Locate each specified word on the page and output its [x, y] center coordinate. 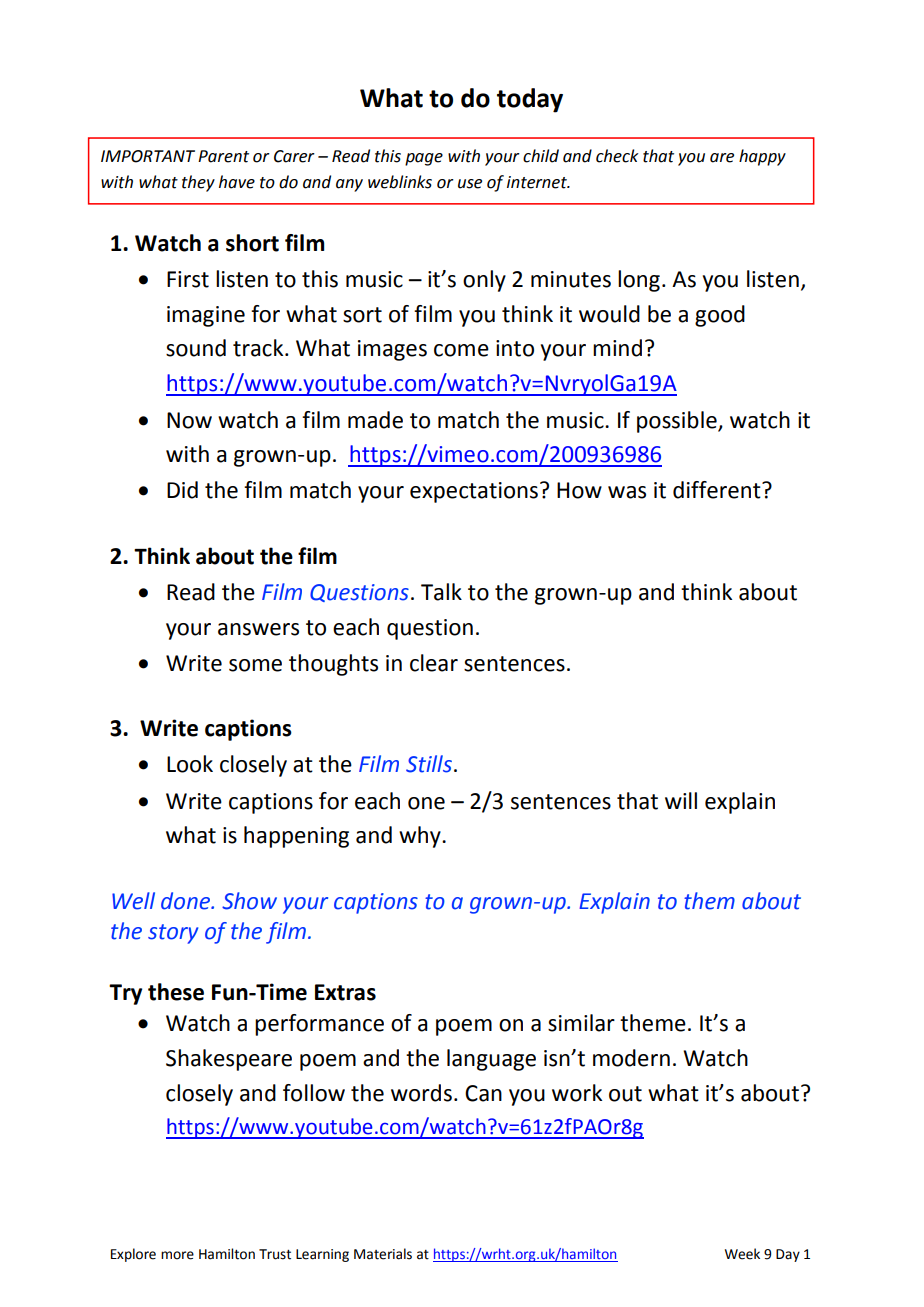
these [176, 992]
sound [196, 348]
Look [190, 764]
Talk [441, 592]
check [617, 156]
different [718, 490]
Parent [223, 156]
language [491, 1060]
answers [258, 629]
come [461, 350]
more [177, 1255]
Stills [429, 764]
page [424, 159]
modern [631, 1058]
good [720, 316]
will [681, 800]
